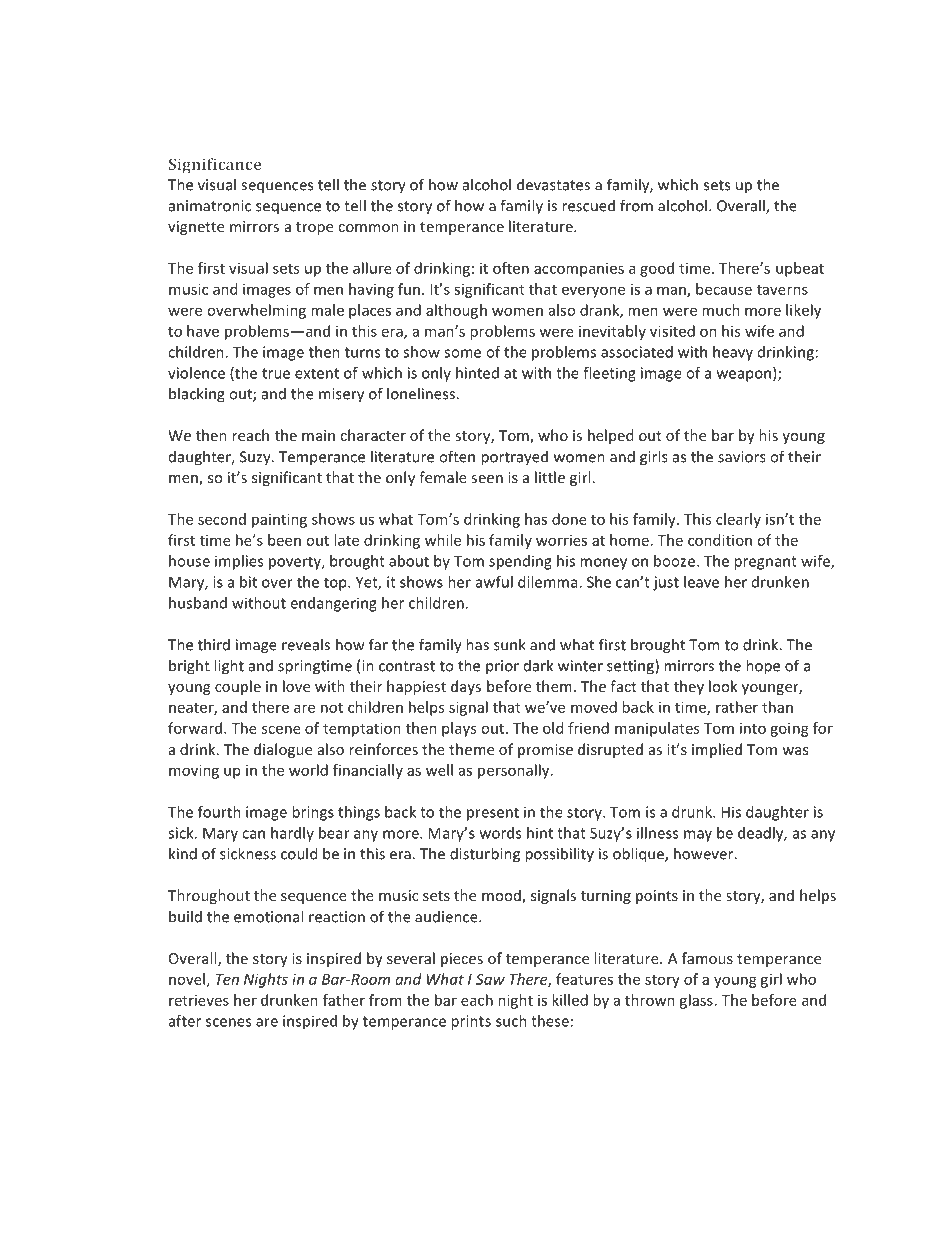  I want to click on retrieves, so click(199, 1000).
